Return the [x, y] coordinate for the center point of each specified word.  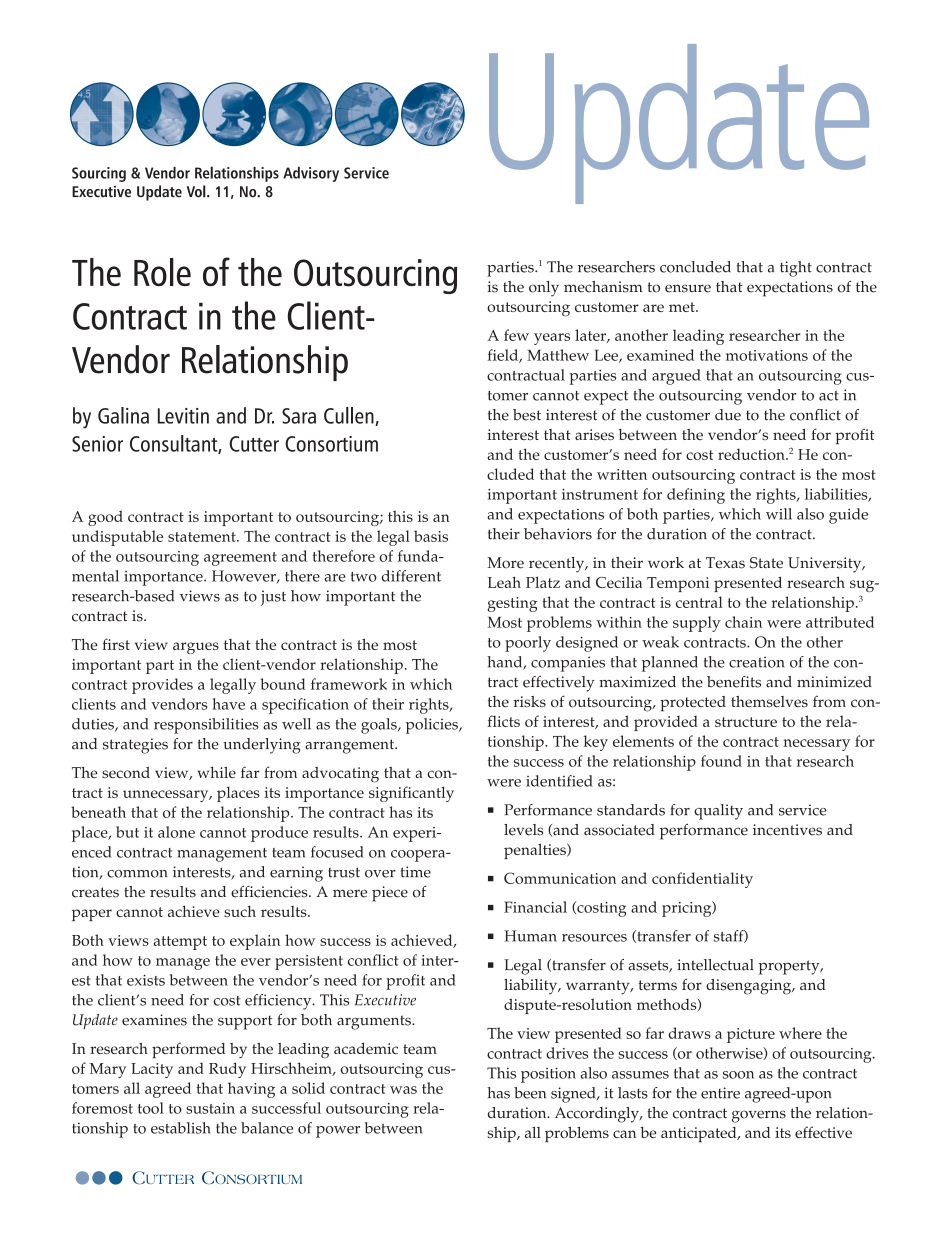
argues [196, 648]
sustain [210, 1108]
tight [796, 269]
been [530, 1093]
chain [743, 622]
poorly [528, 644]
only [544, 289]
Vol [197, 191]
